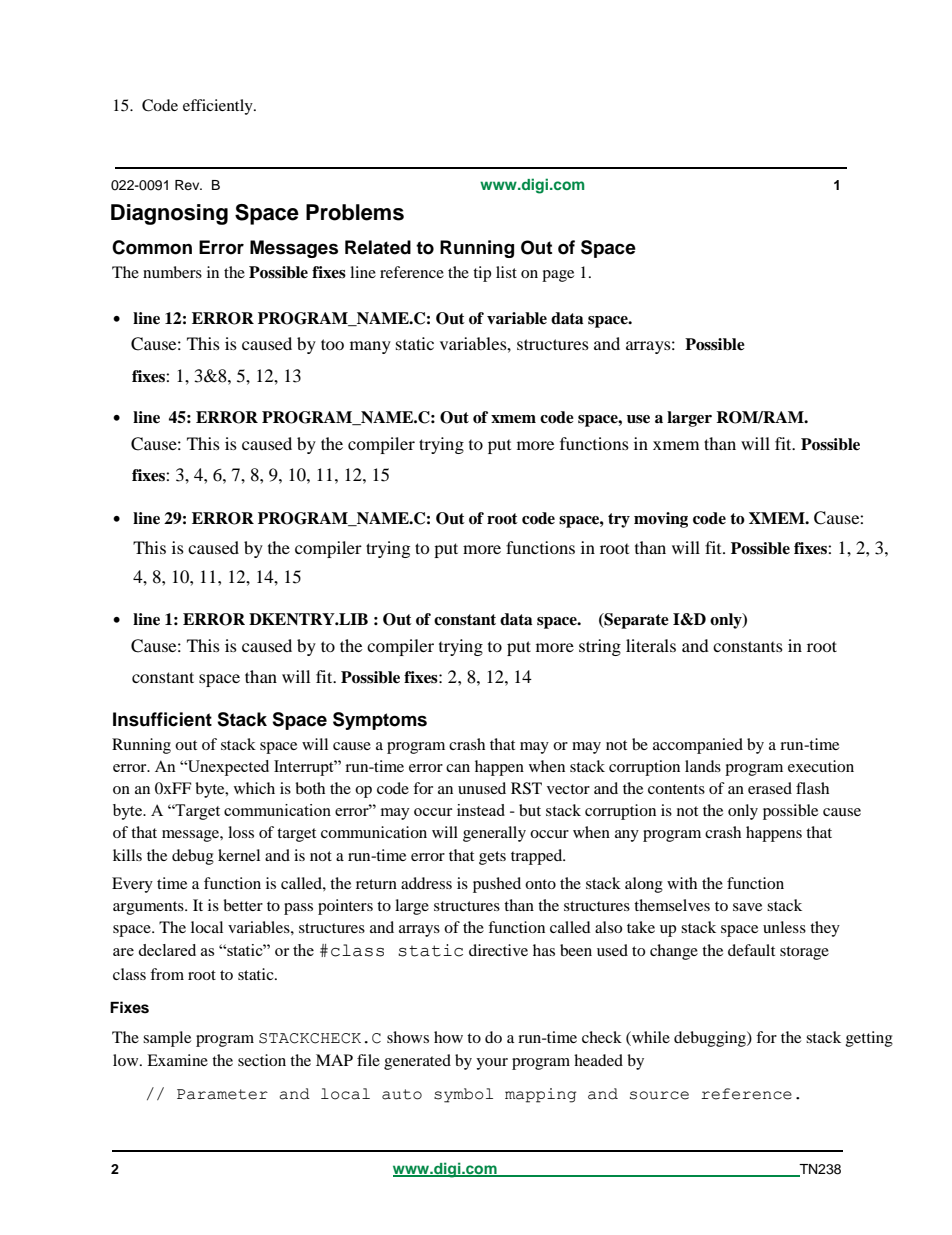 Image resolution: width=952 pixels, height=1235 pixels. Describe the element at coordinates (558, 276) in the document. I see `page` at that location.
